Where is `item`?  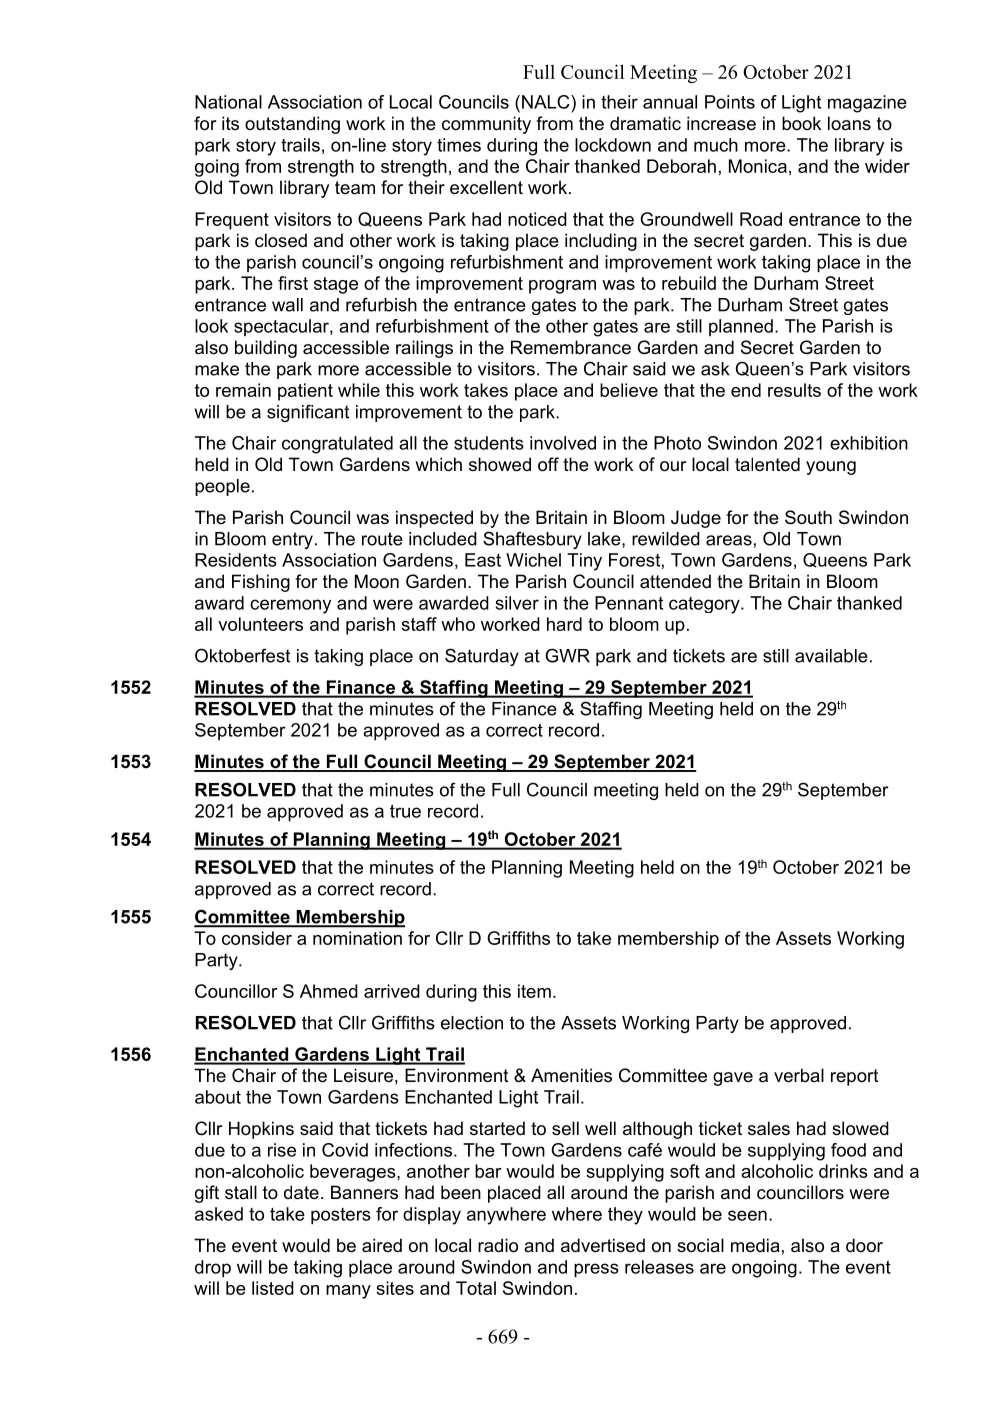
item is located at coordinates (534, 991).
